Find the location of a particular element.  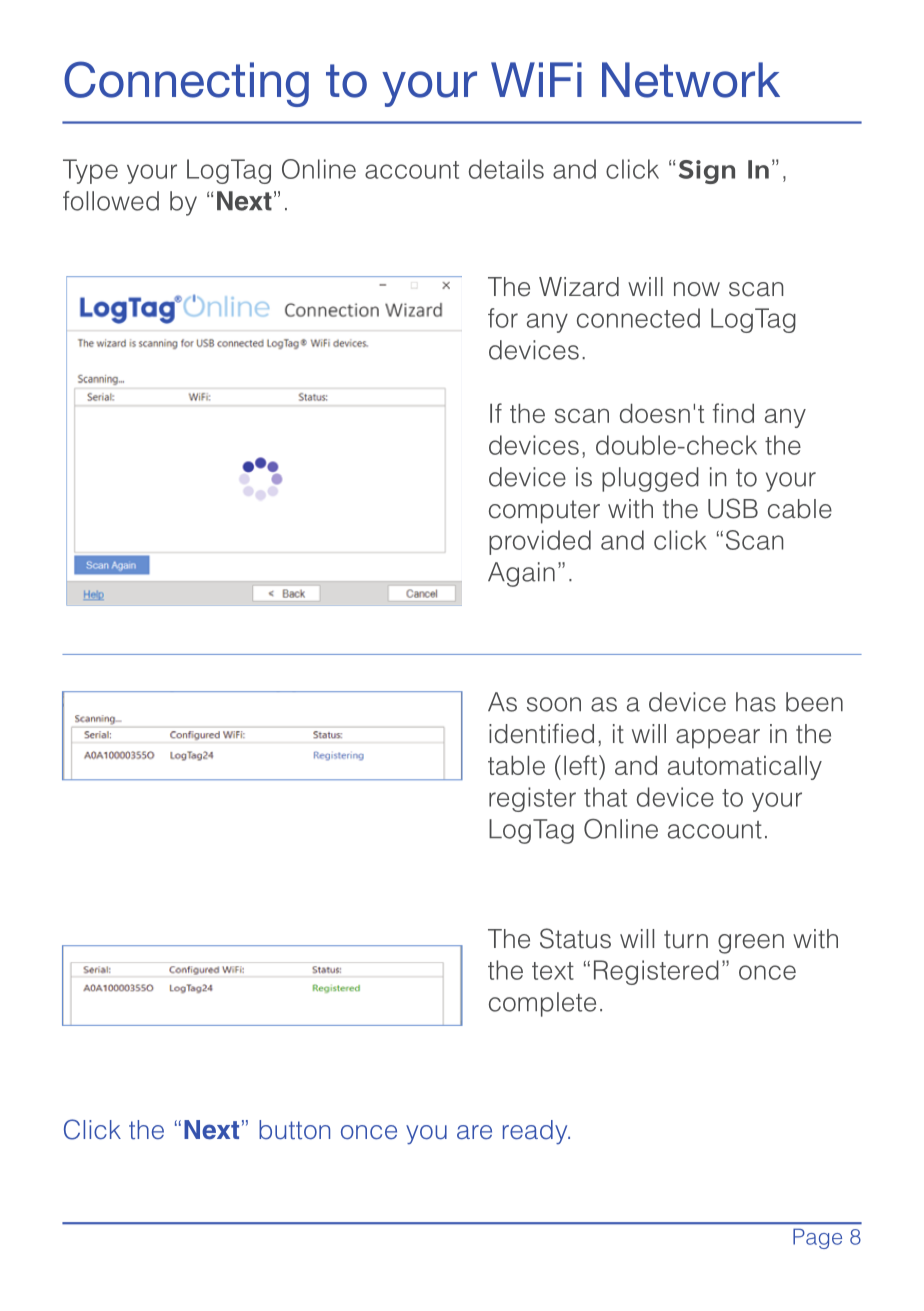

Page is located at coordinates (817, 1238).
